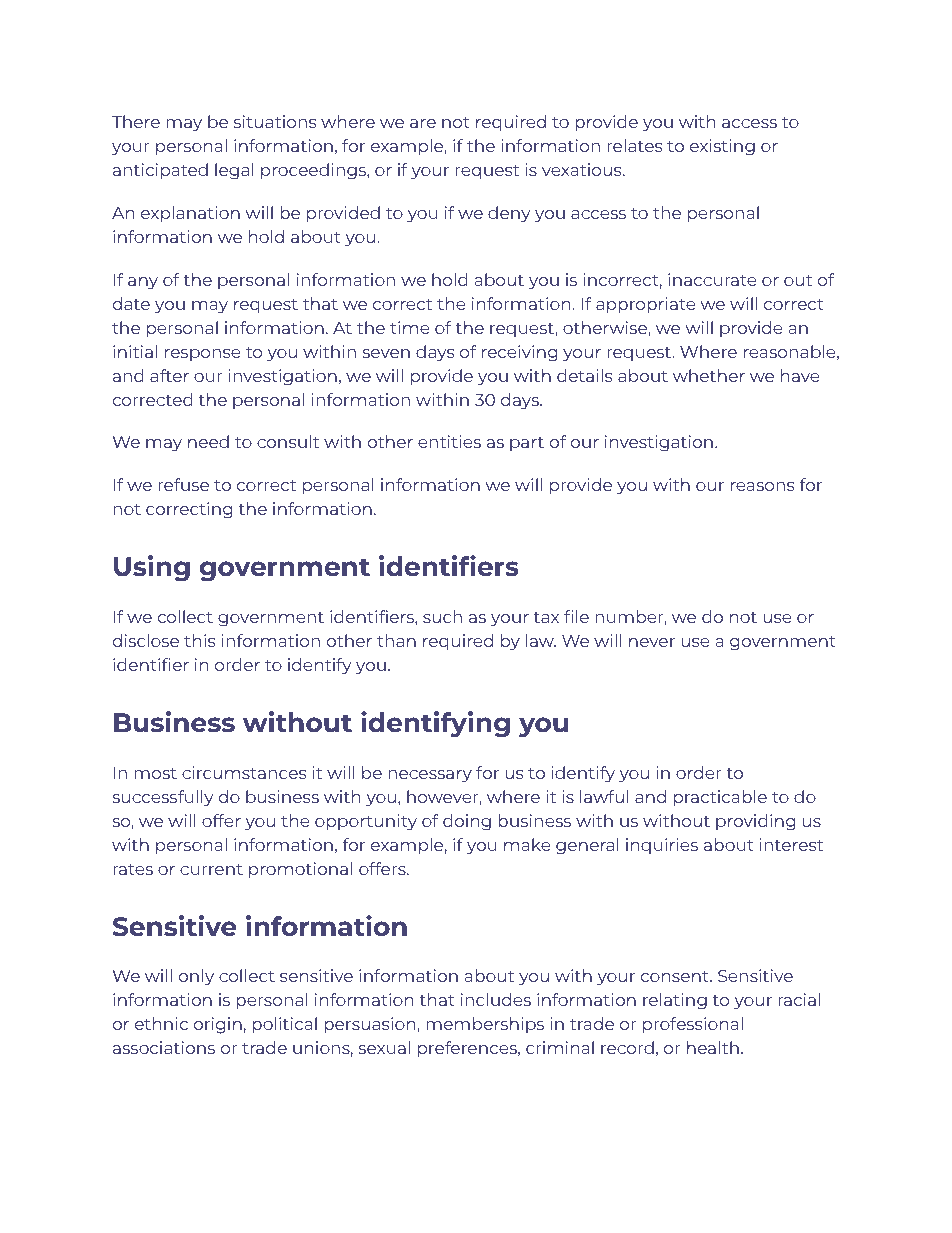 This screenshot has height=1233, width=952. What do you see at coordinates (520, 353) in the screenshot?
I see `receiving` at bounding box center [520, 353].
